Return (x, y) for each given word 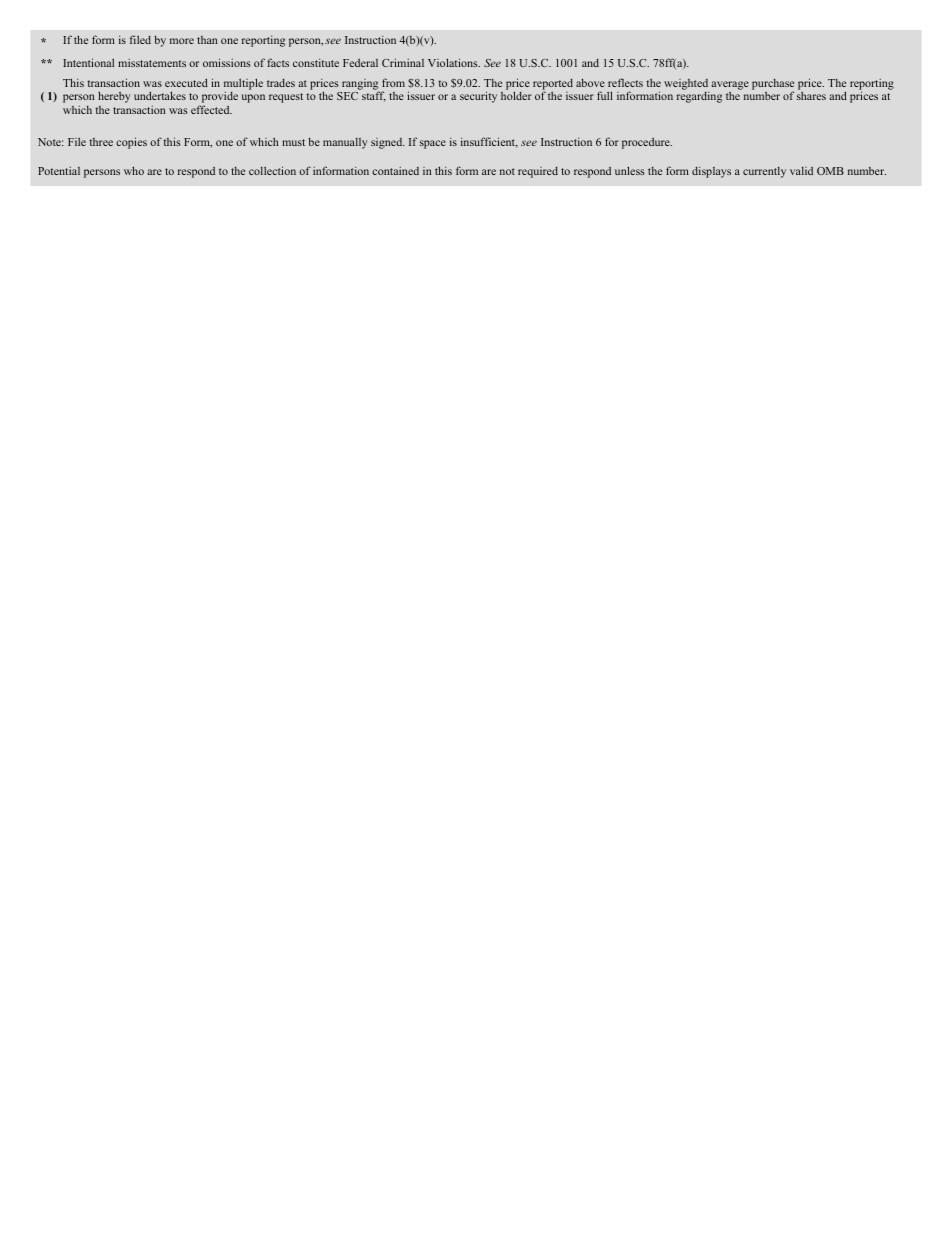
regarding (699, 97)
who (134, 170)
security (478, 97)
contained (395, 171)
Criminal (403, 62)
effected (211, 109)
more (182, 41)
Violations (454, 62)
